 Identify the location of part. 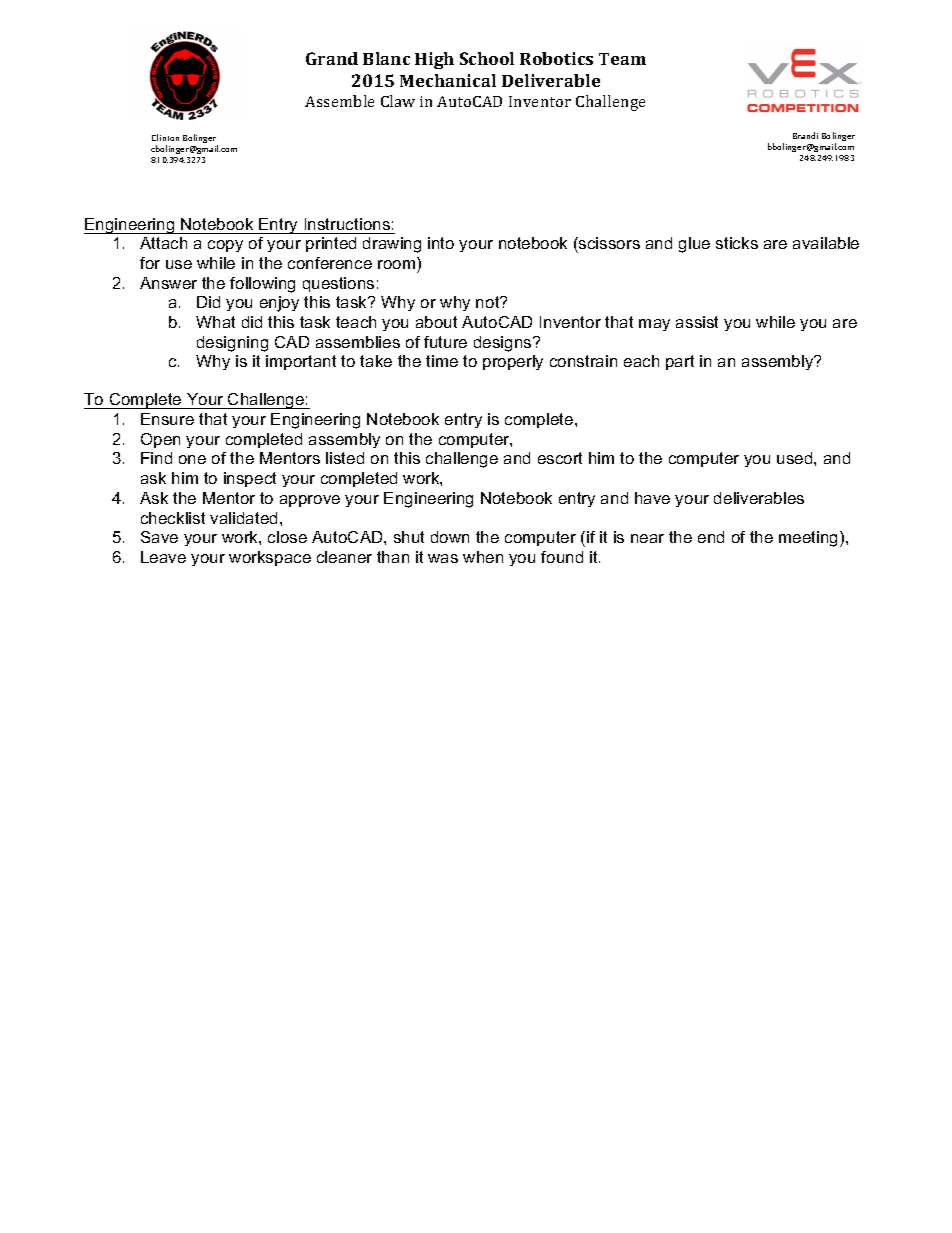
(680, 362).
